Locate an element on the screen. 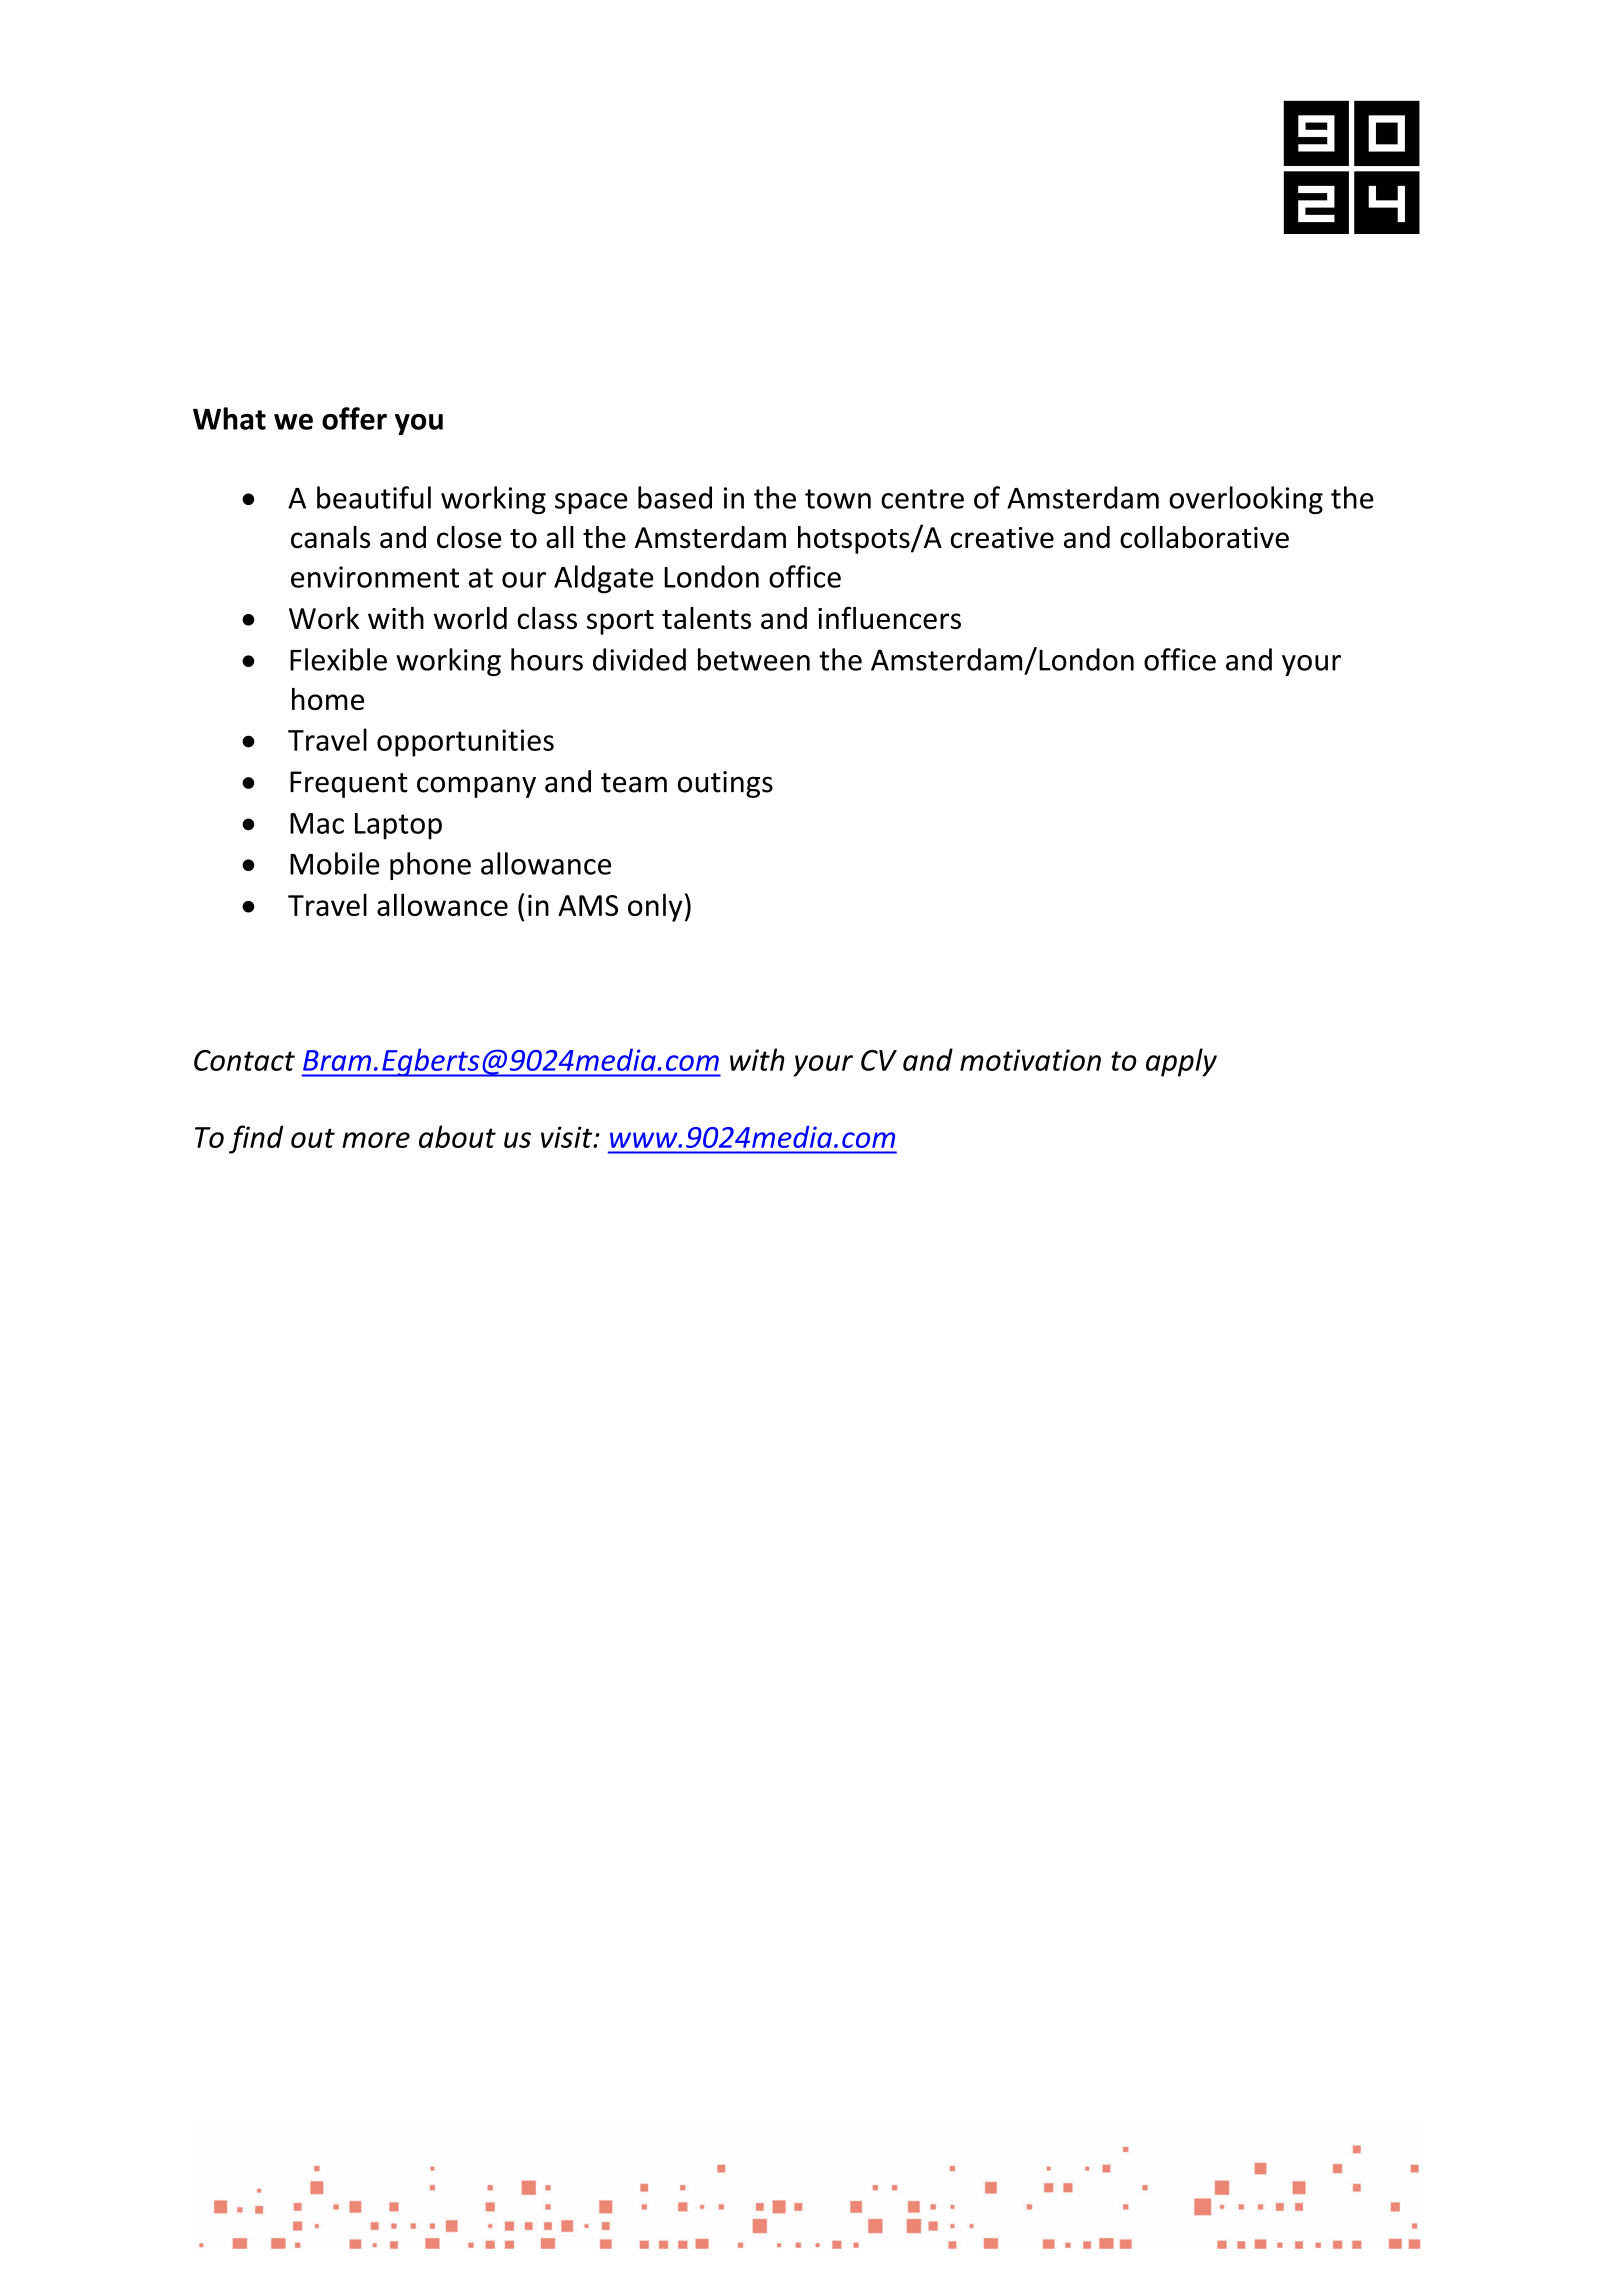 Image resolution: width=1607 pixels, height=2272 pixels. offer is located at coordinates (354, 418).
